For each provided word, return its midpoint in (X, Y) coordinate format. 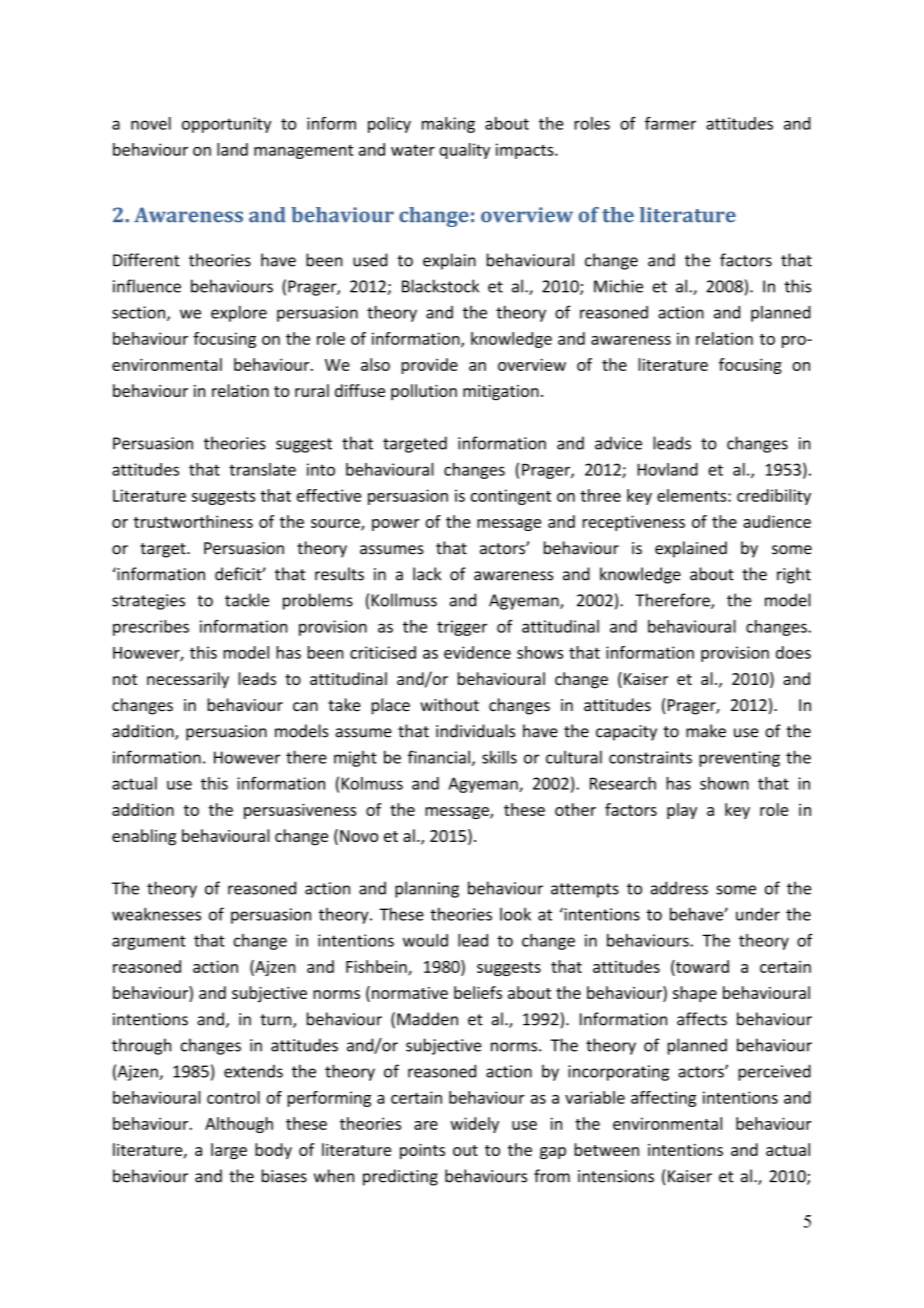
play (682, 811)
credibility (774, 497)
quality (464, 151)
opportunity (226, 125)
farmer (670, 123)
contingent (511, 497)
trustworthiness (193, 521)
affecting (663, 1099)
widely (474, 1125)
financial (439, 757)
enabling (144, 837)
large (229, 1151)
